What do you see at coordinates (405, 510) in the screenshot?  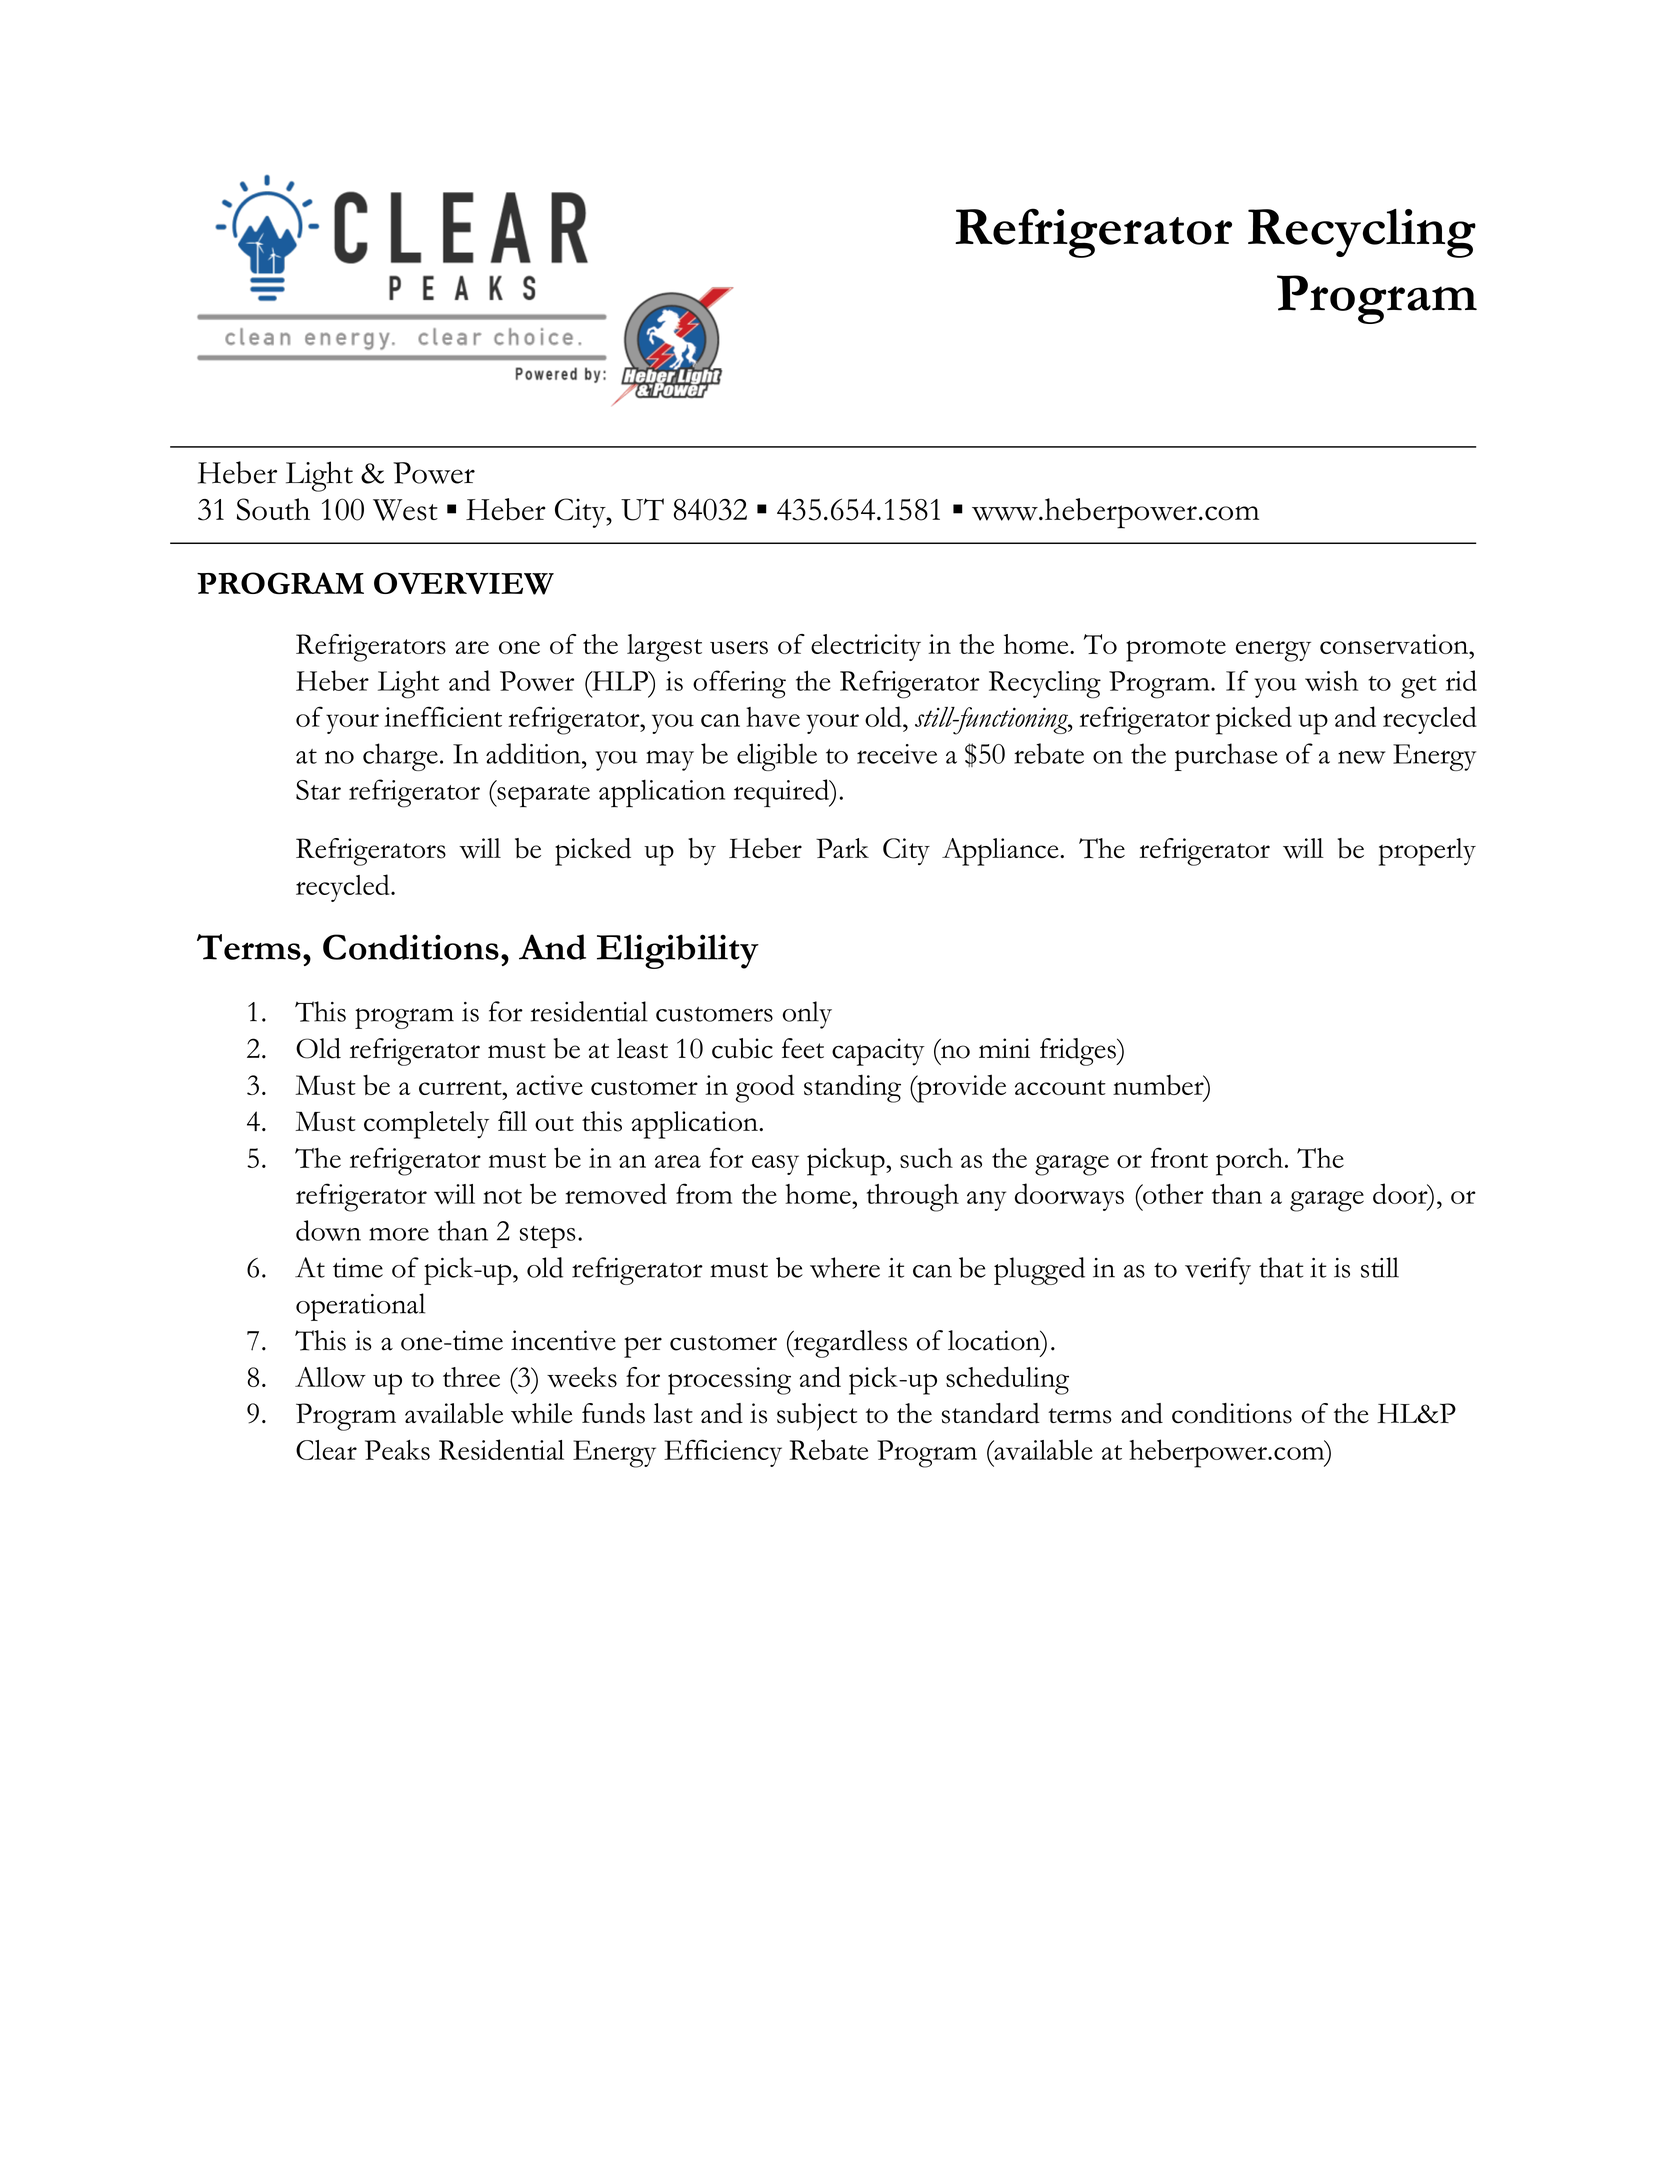 I see `West` at bounding box center [405, 510].
